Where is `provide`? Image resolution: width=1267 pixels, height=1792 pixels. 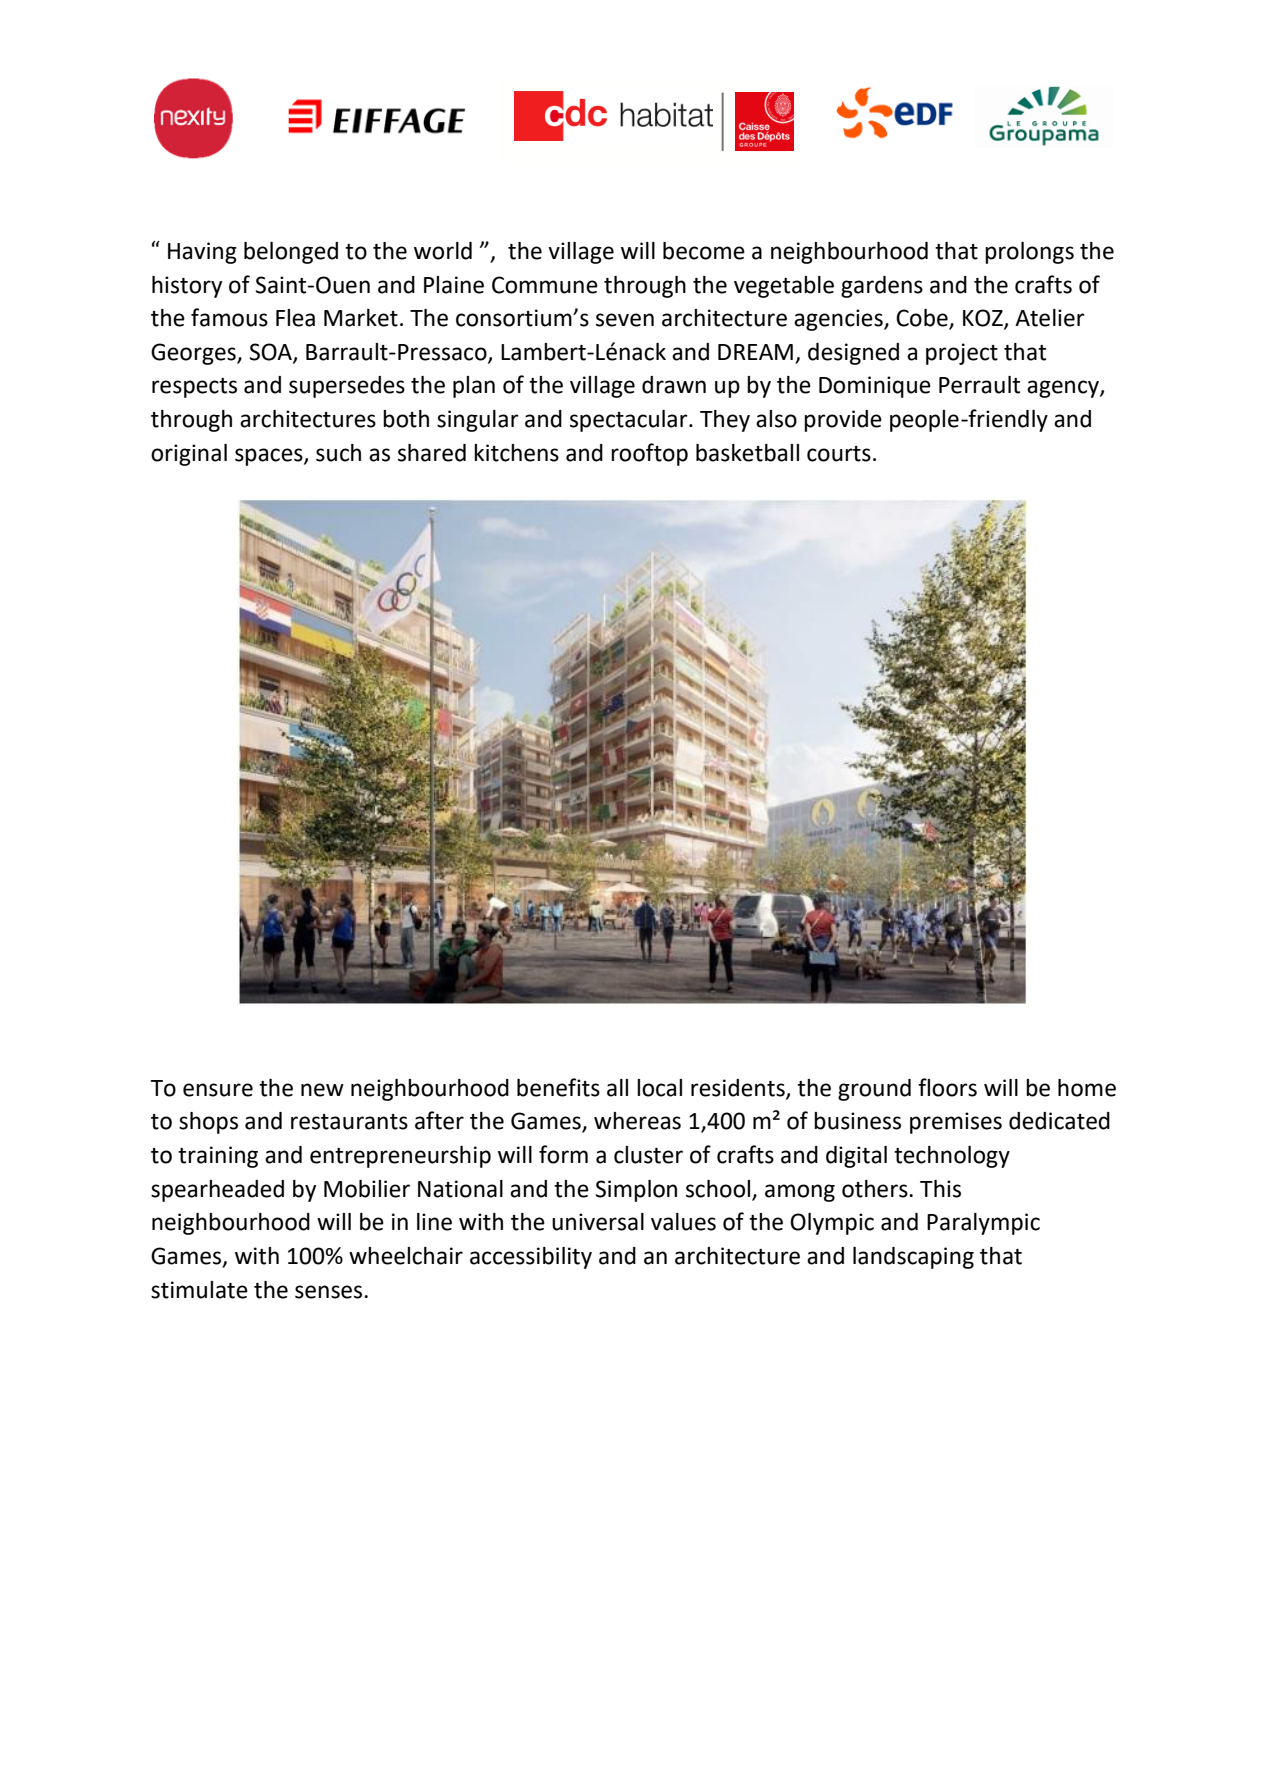 provide is located at coordinates (843, 421).
